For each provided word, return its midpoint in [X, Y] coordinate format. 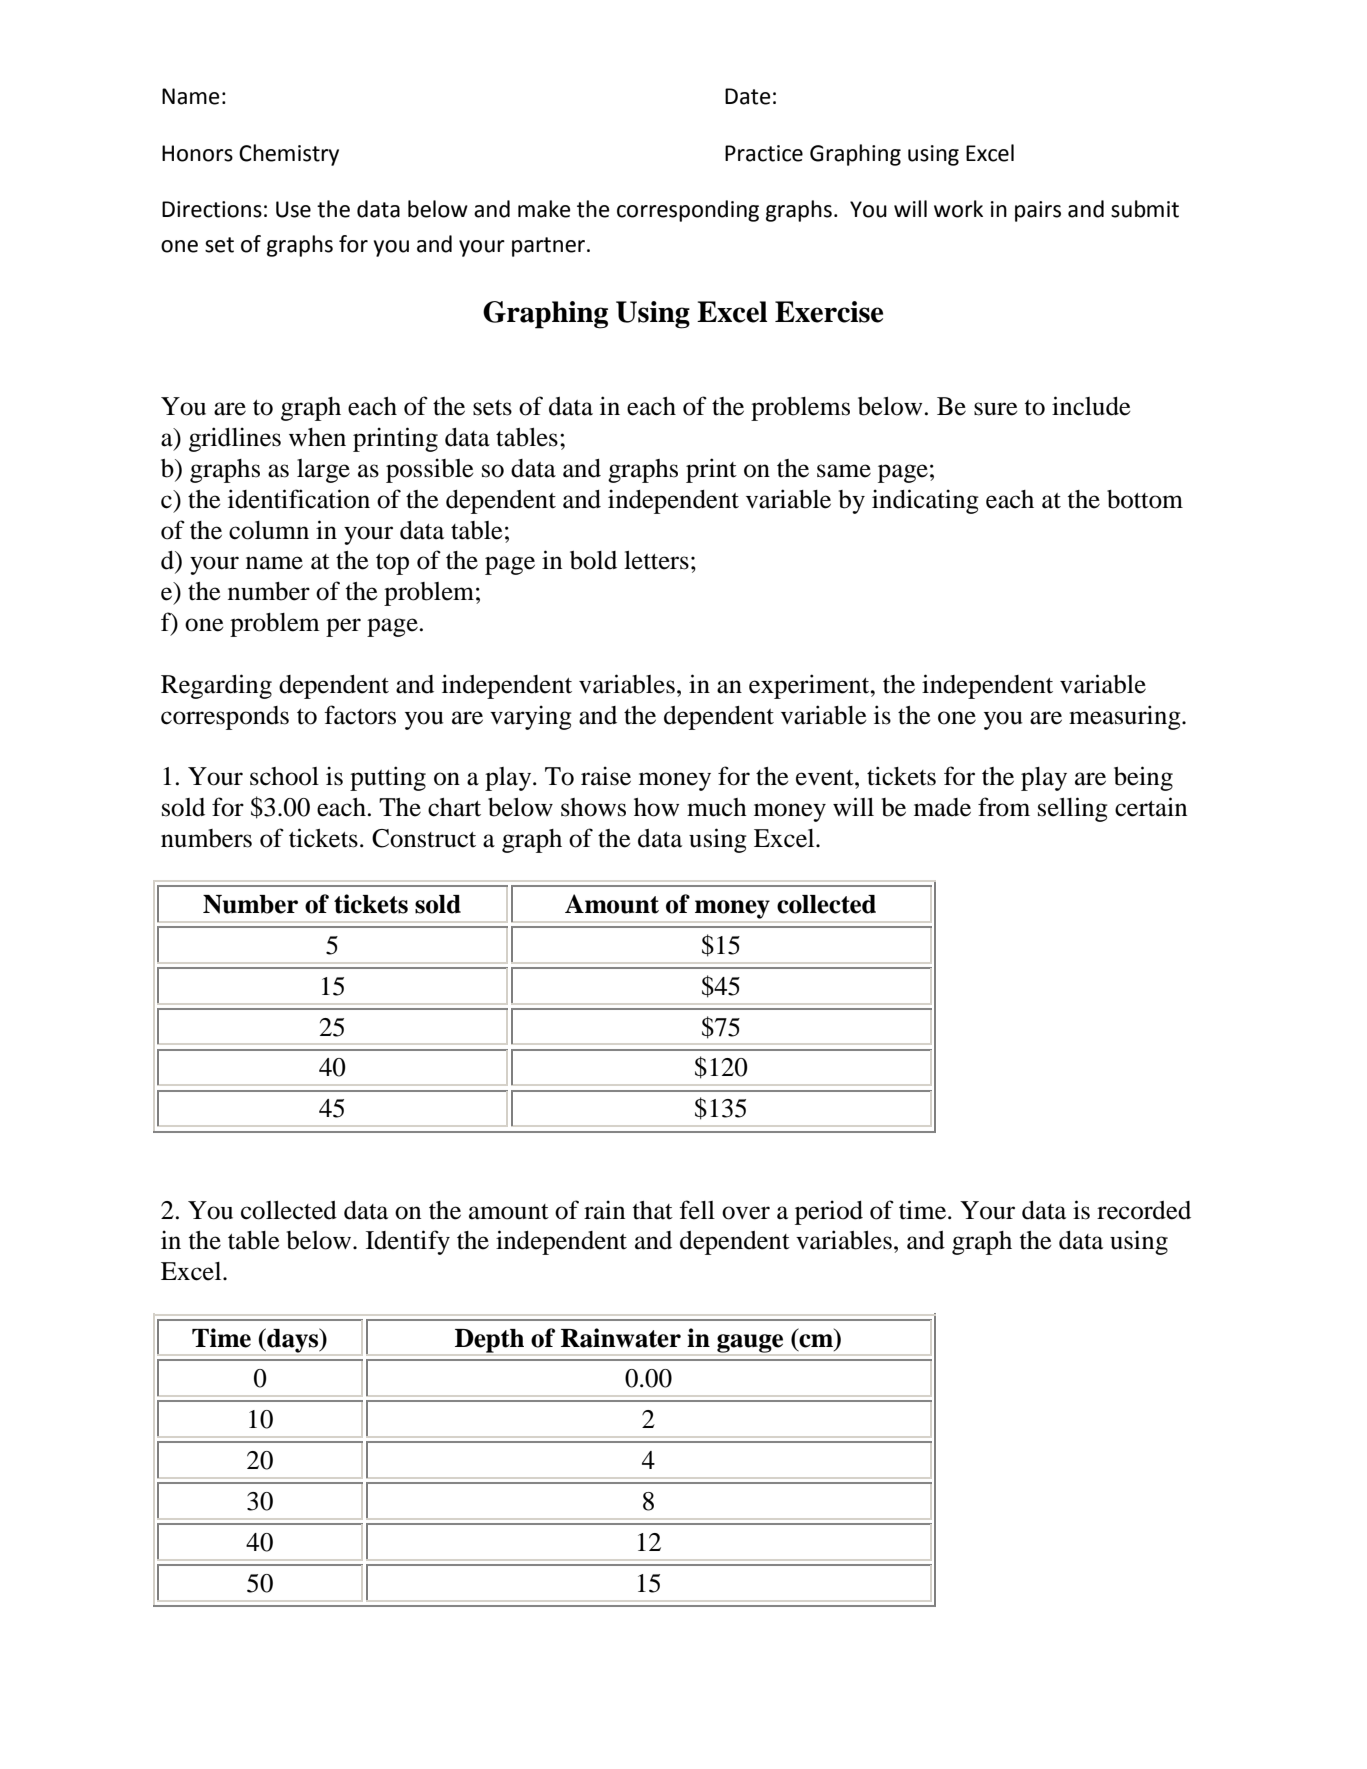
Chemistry [289, 155]
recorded [1144, 1210]
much [717, 807]
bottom [1145, 499]
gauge [750, 1344]
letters [656, 560]
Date [748, 96]
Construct [424, 838]
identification [299, 499]
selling [1073, 809]
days [293, 1341]
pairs [1038, 211]
